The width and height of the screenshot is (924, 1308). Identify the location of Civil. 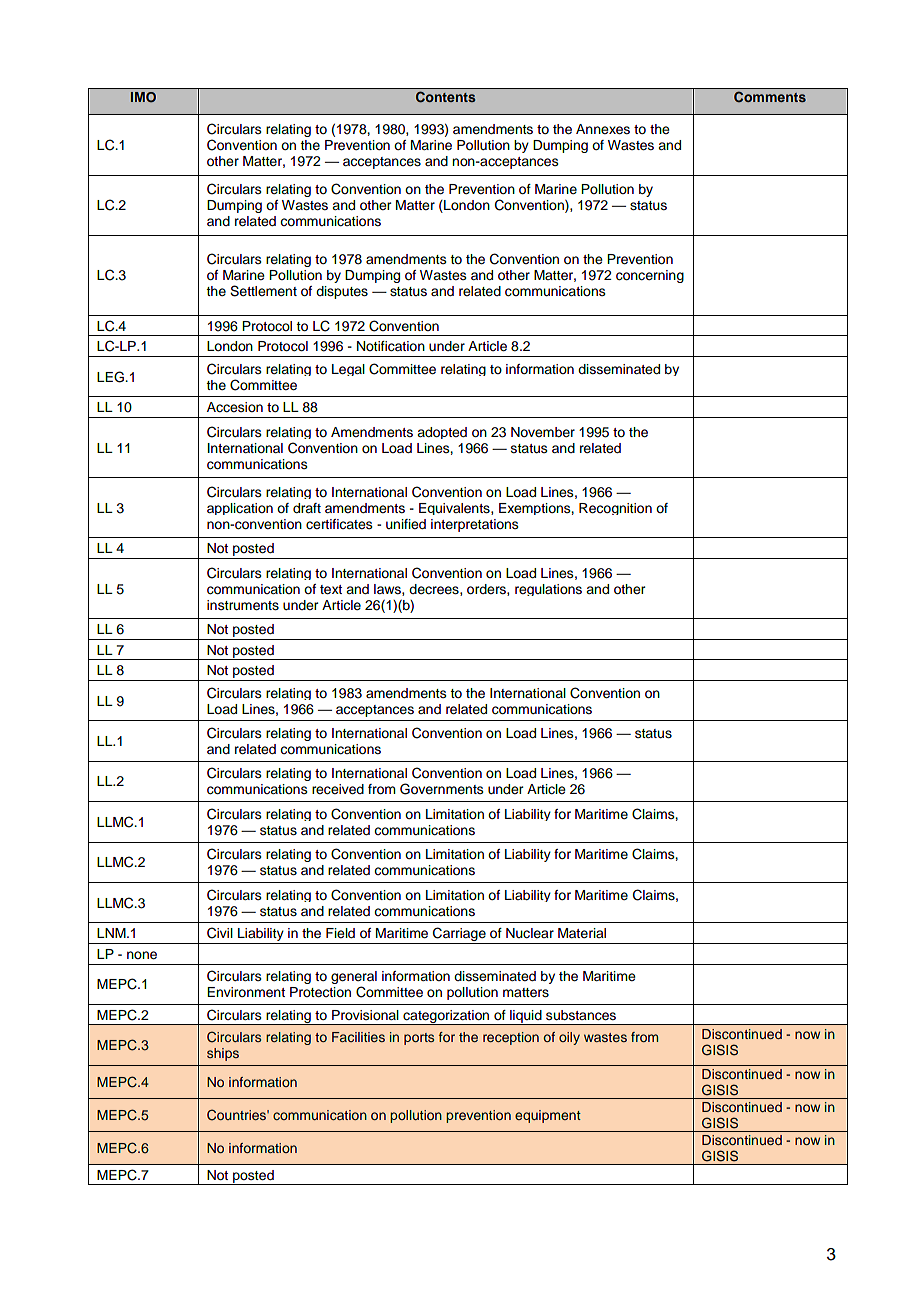
(220, 933).
